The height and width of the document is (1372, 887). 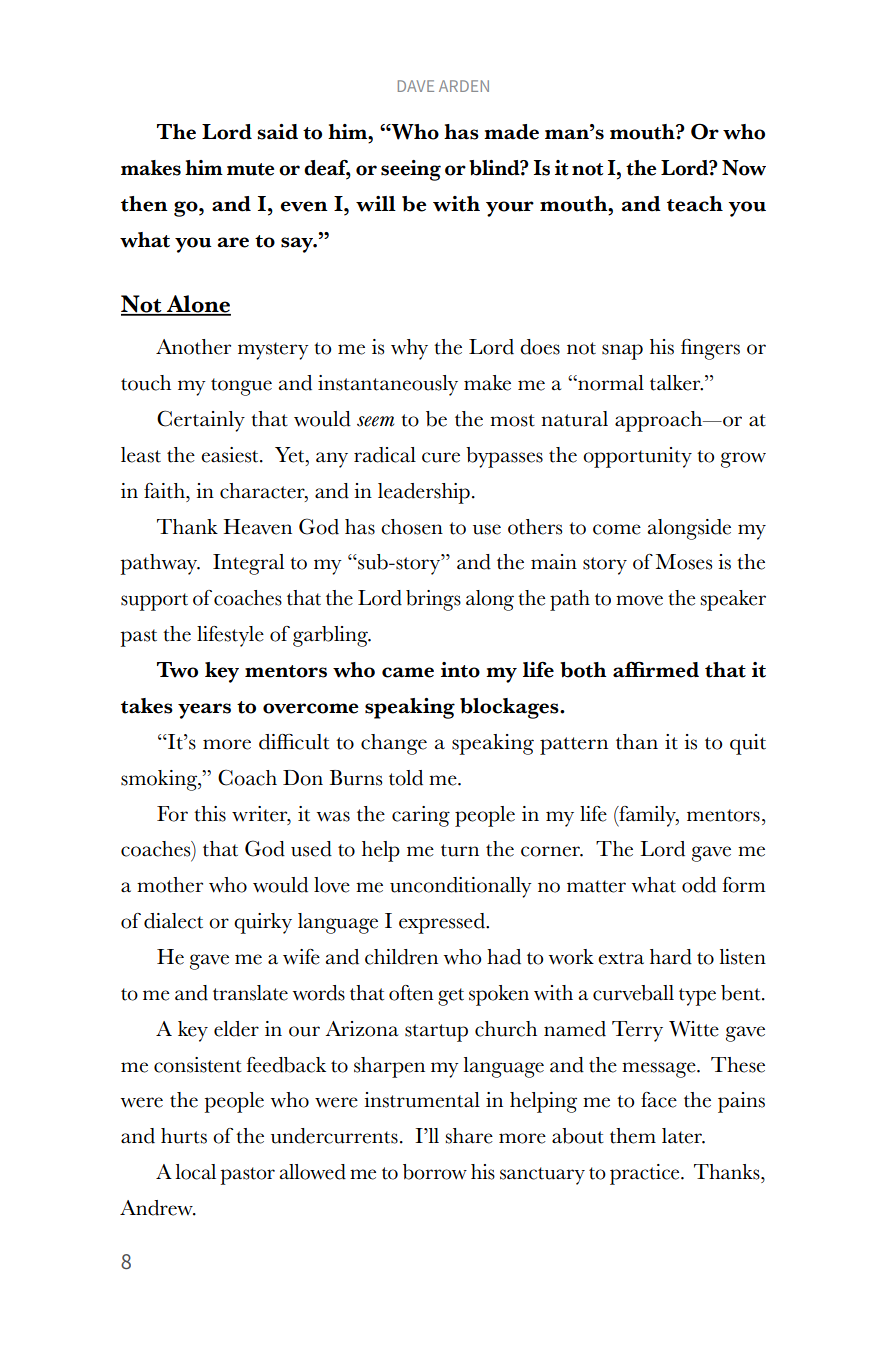 I want to click on said, so click(x=277, y=132).
